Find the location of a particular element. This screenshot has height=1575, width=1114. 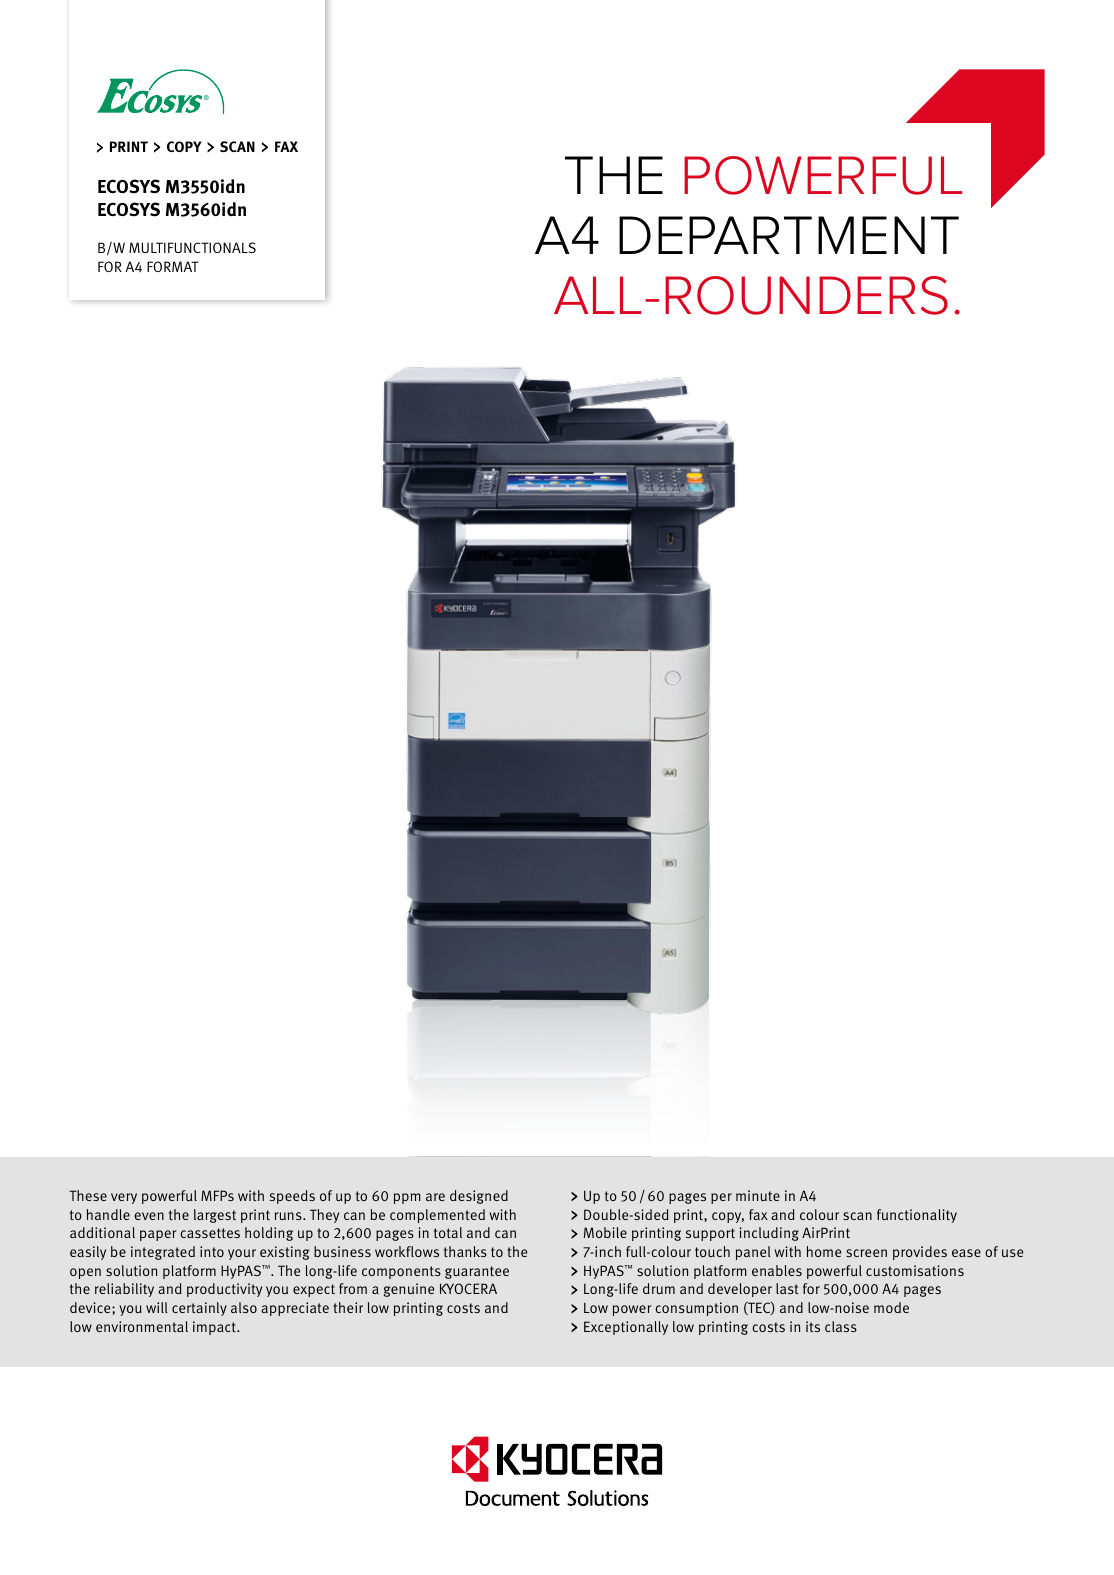

certainly is located at coordinates (199, 1309).
